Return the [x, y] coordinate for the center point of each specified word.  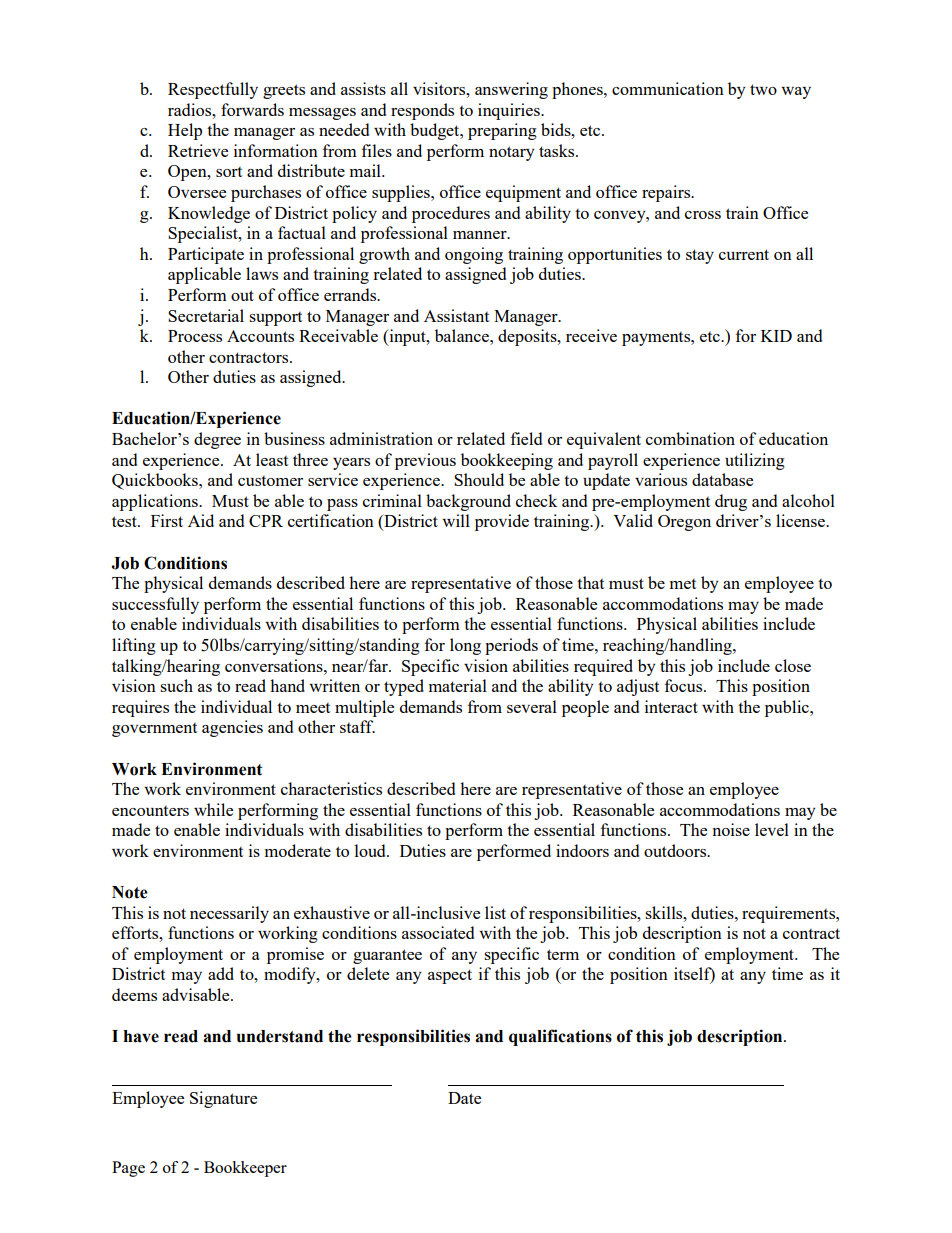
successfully [155, 605]
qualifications [560, 1037]
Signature [223, 1099]
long [465, 646]
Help [185, 131]
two [763, 89]
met [683, 584]
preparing [502, 131]
